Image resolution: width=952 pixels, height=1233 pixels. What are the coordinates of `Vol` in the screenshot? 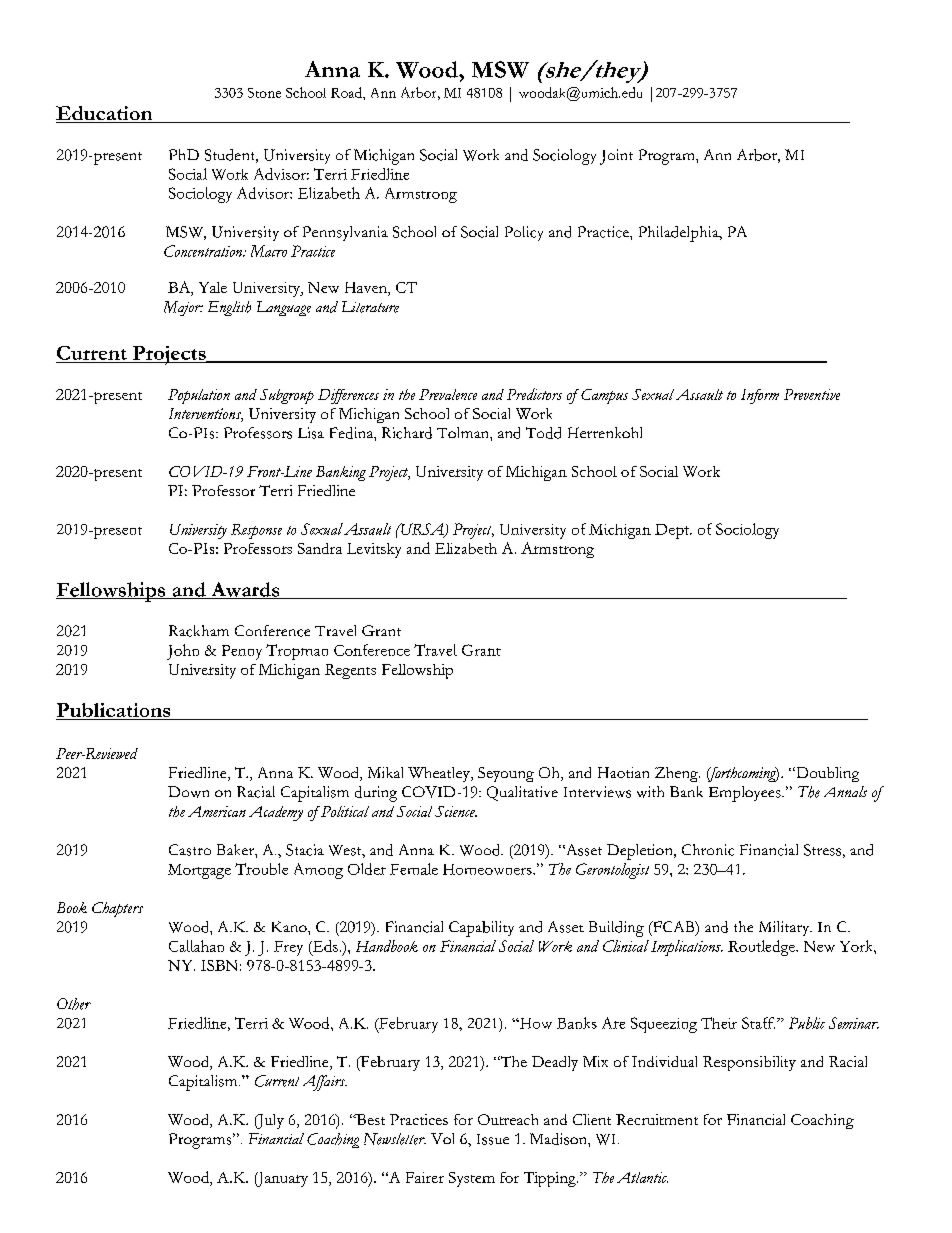 It's located at (442, 1138).
